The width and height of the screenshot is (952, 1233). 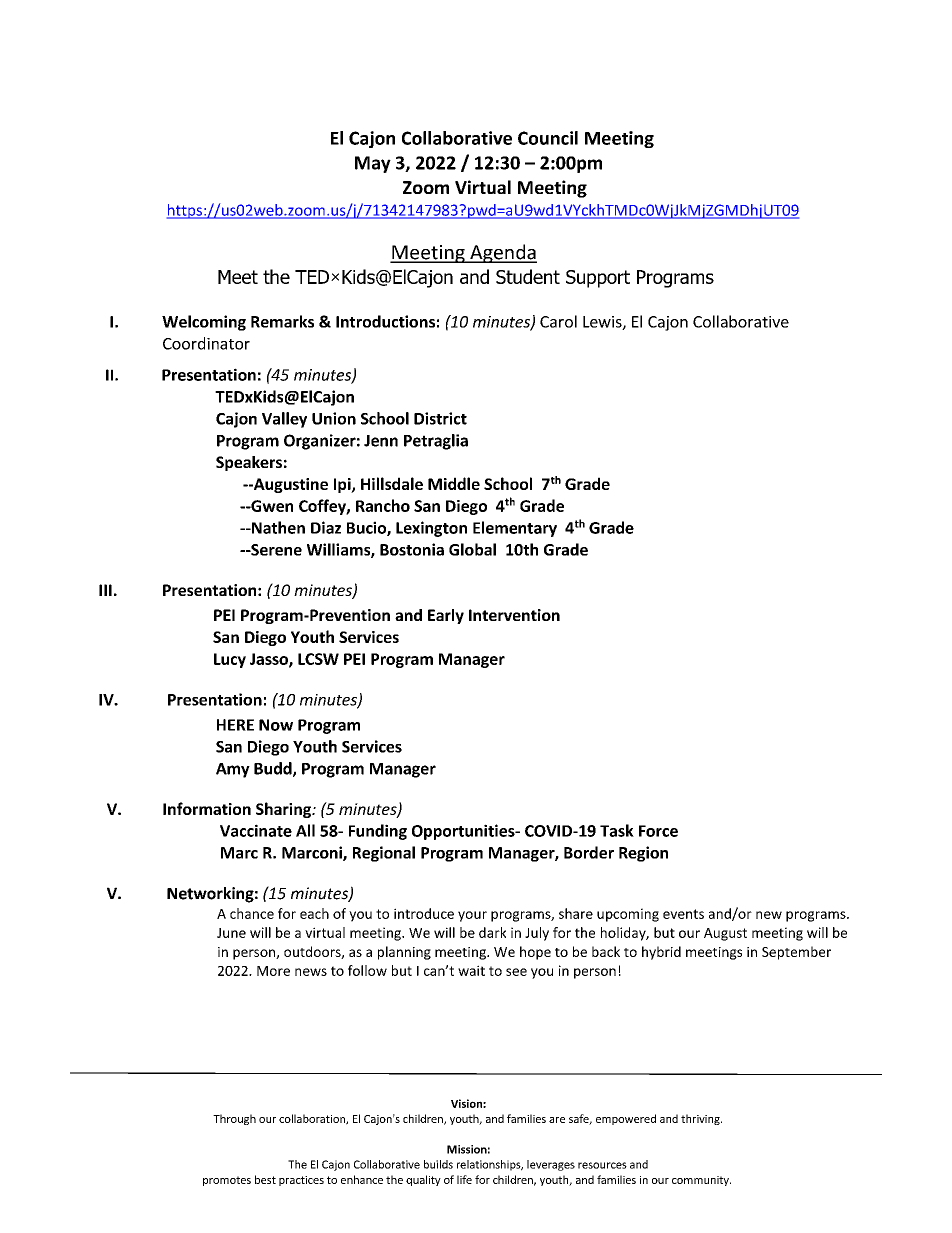 What do you see at coordinates (440, 418) in the screenshot?
I see `District` at bounding box center [440, 418].
